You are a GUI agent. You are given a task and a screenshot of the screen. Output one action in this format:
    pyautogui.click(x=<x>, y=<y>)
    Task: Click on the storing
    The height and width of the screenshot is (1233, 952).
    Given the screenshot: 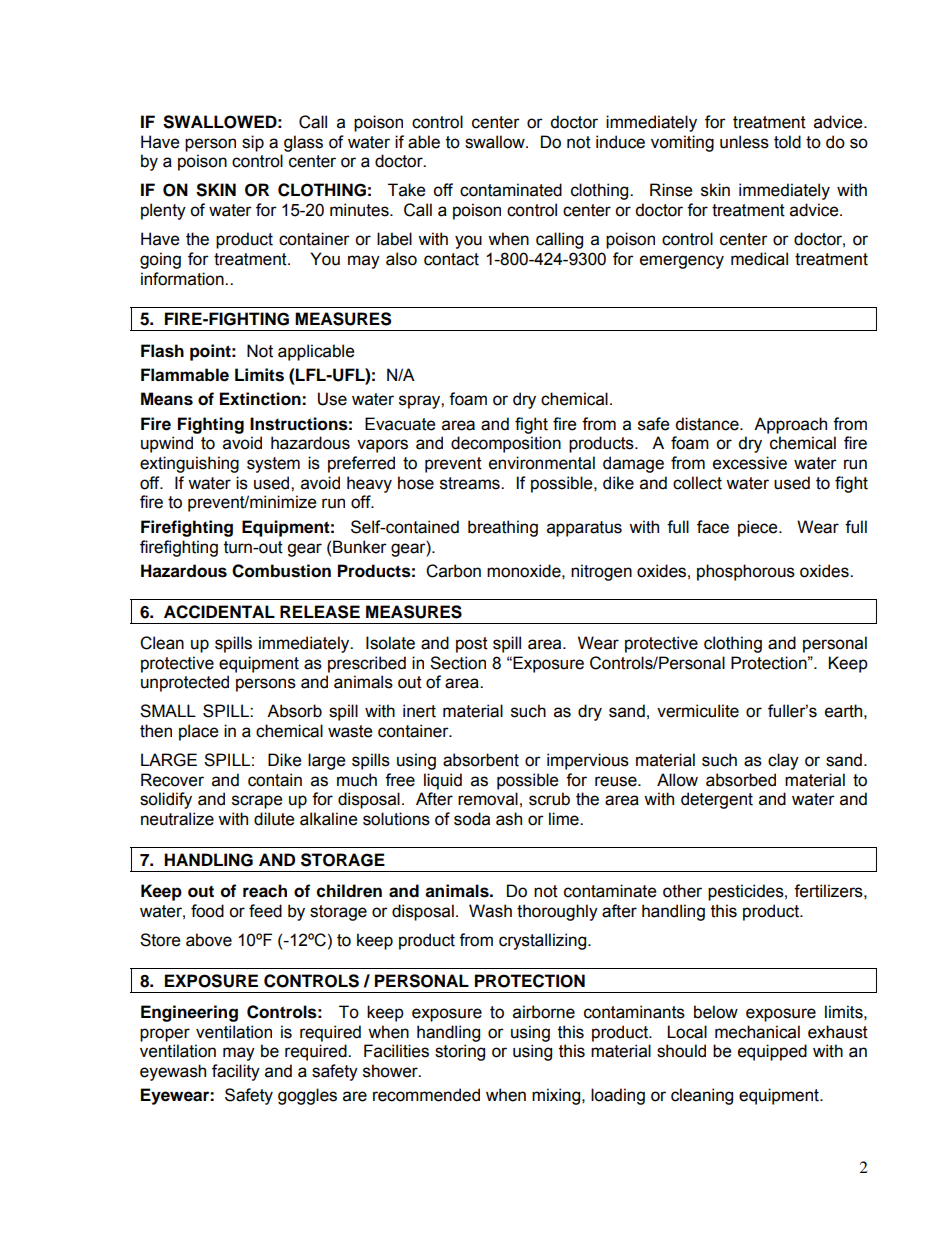 What is the action you would take?
    pyautogui.click(x=460, y=1052)
